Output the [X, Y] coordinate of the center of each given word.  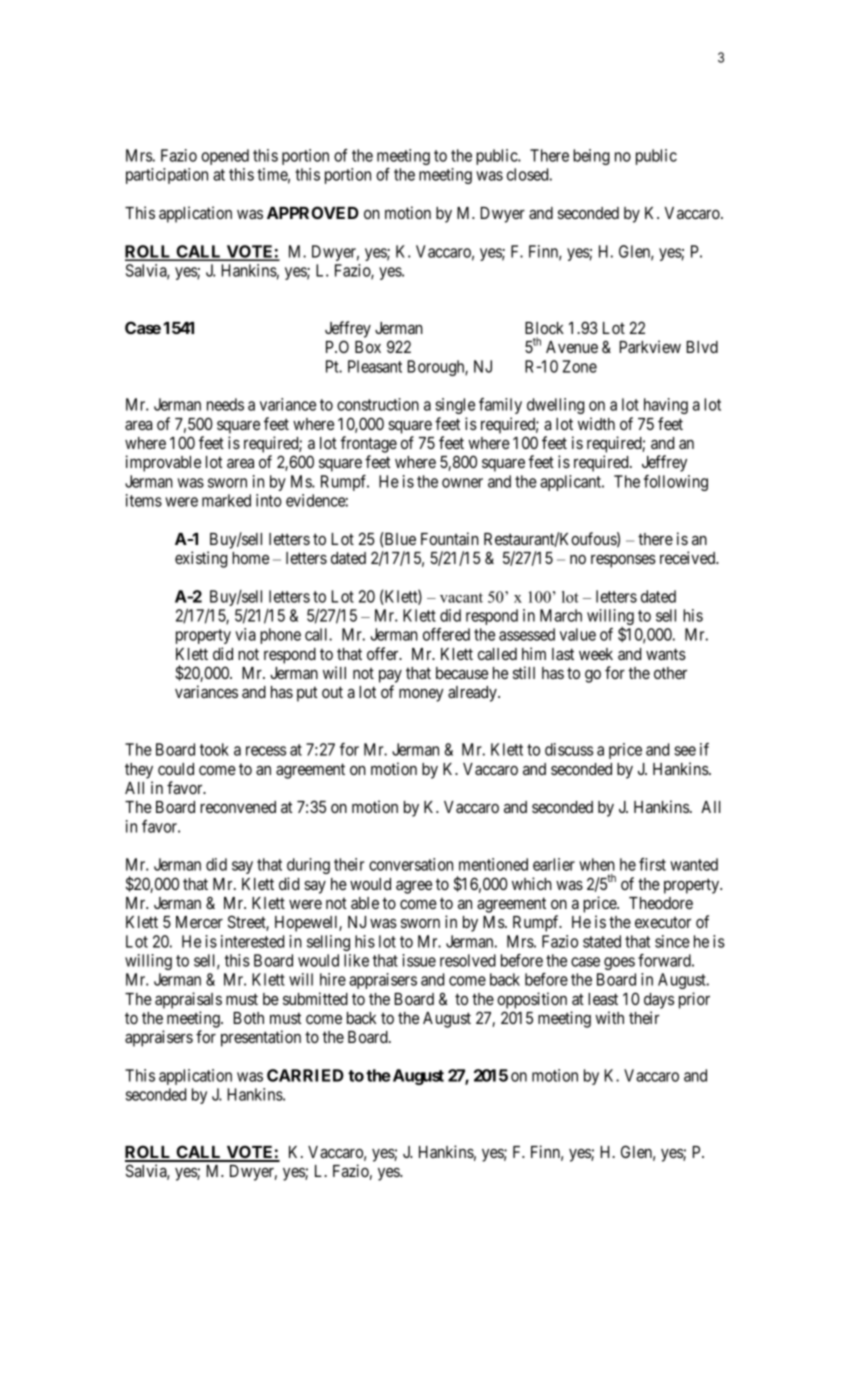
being [591, 157]
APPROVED [313, 212]
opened [225, 157]
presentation [261, 1038]
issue [419, 960]
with [609, 1017]
